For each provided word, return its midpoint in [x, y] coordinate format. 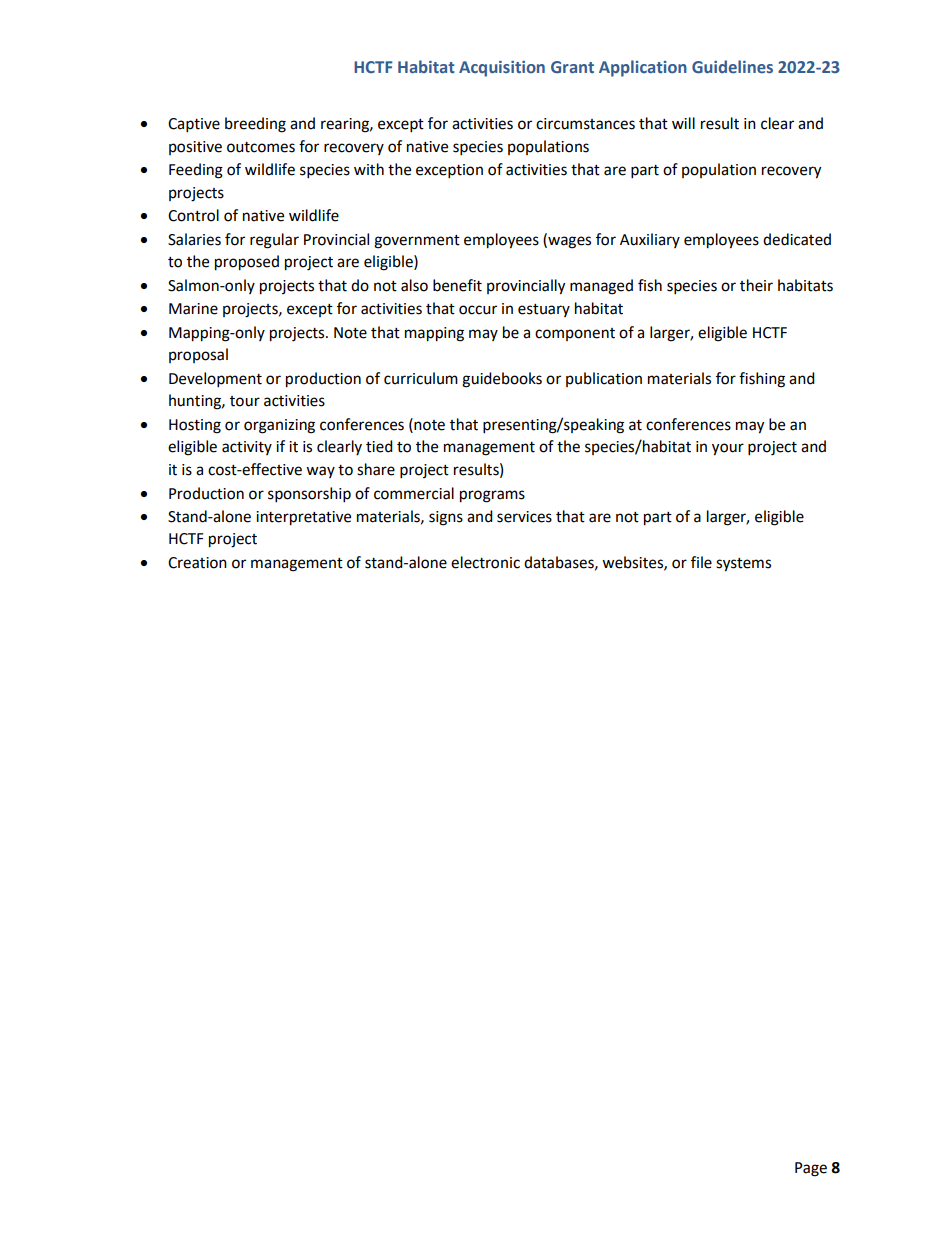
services [524, 517]
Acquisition [502, 69]
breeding [255, 125]
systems [743, 565]
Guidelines [732, 67]
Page [811, 1169]
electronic [485, 562]
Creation [197, 563]
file [701, 562]
